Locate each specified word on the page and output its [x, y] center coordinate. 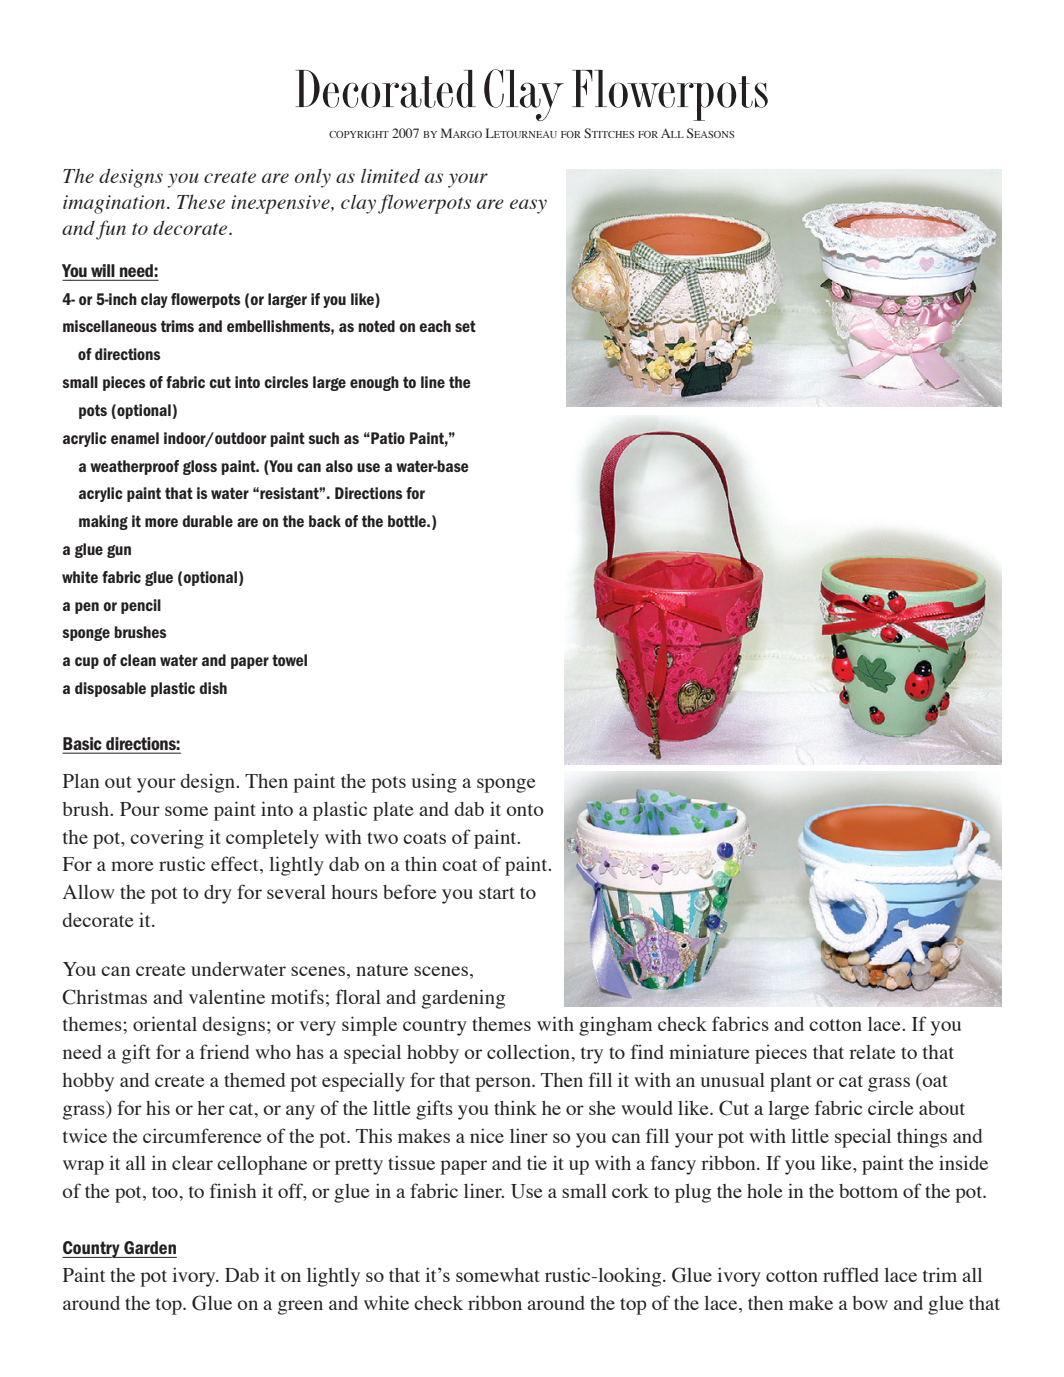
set [465, 326]
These [201, 201]
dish [213, 688]
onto [525, 810]
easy [528, 206]
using [434, 783]
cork [630, 1191]
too [166, 1192]
